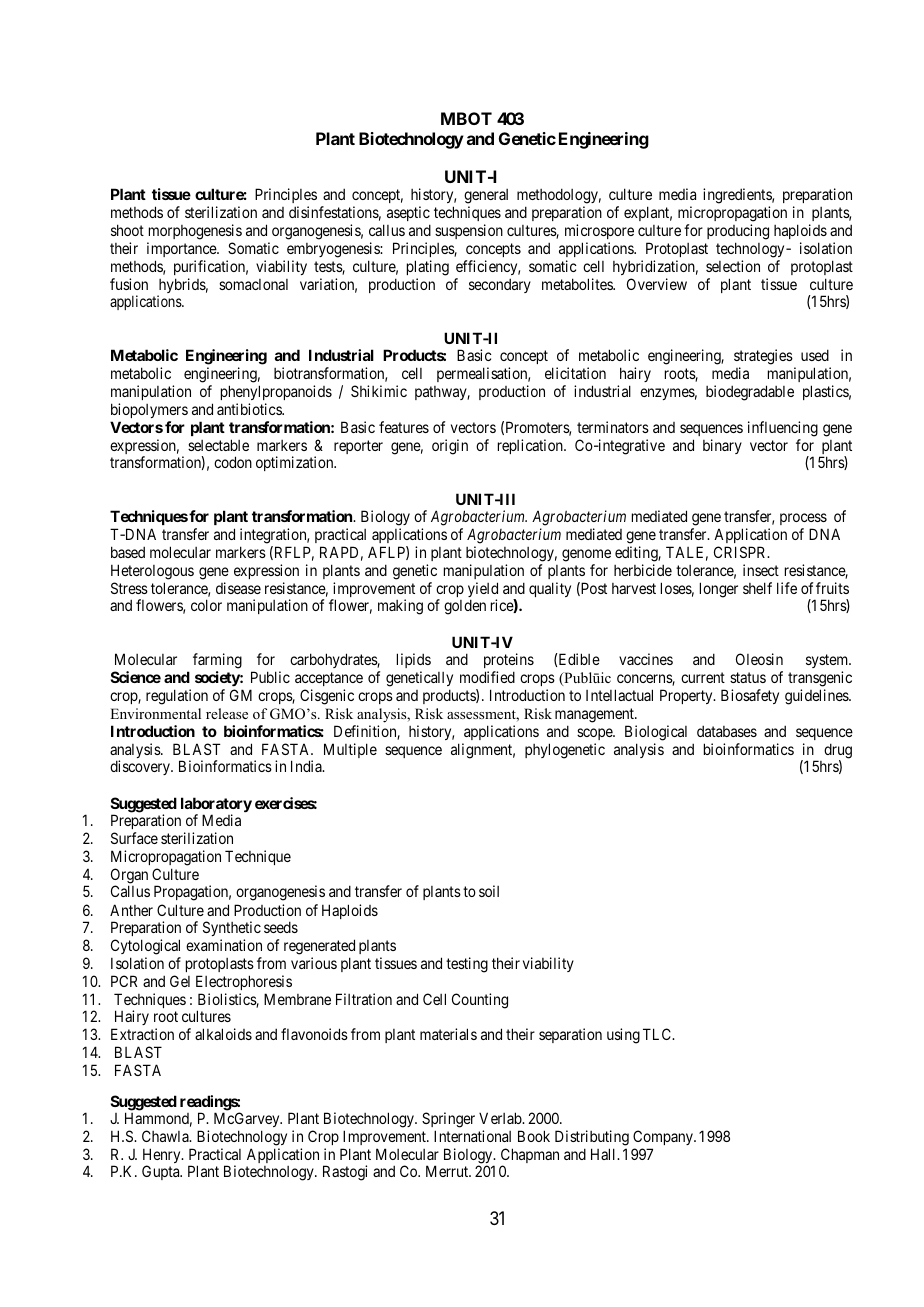  What do you see at coordinates (472, 1136) in the image?
I see `International` at bounding box center [472, 1136].
